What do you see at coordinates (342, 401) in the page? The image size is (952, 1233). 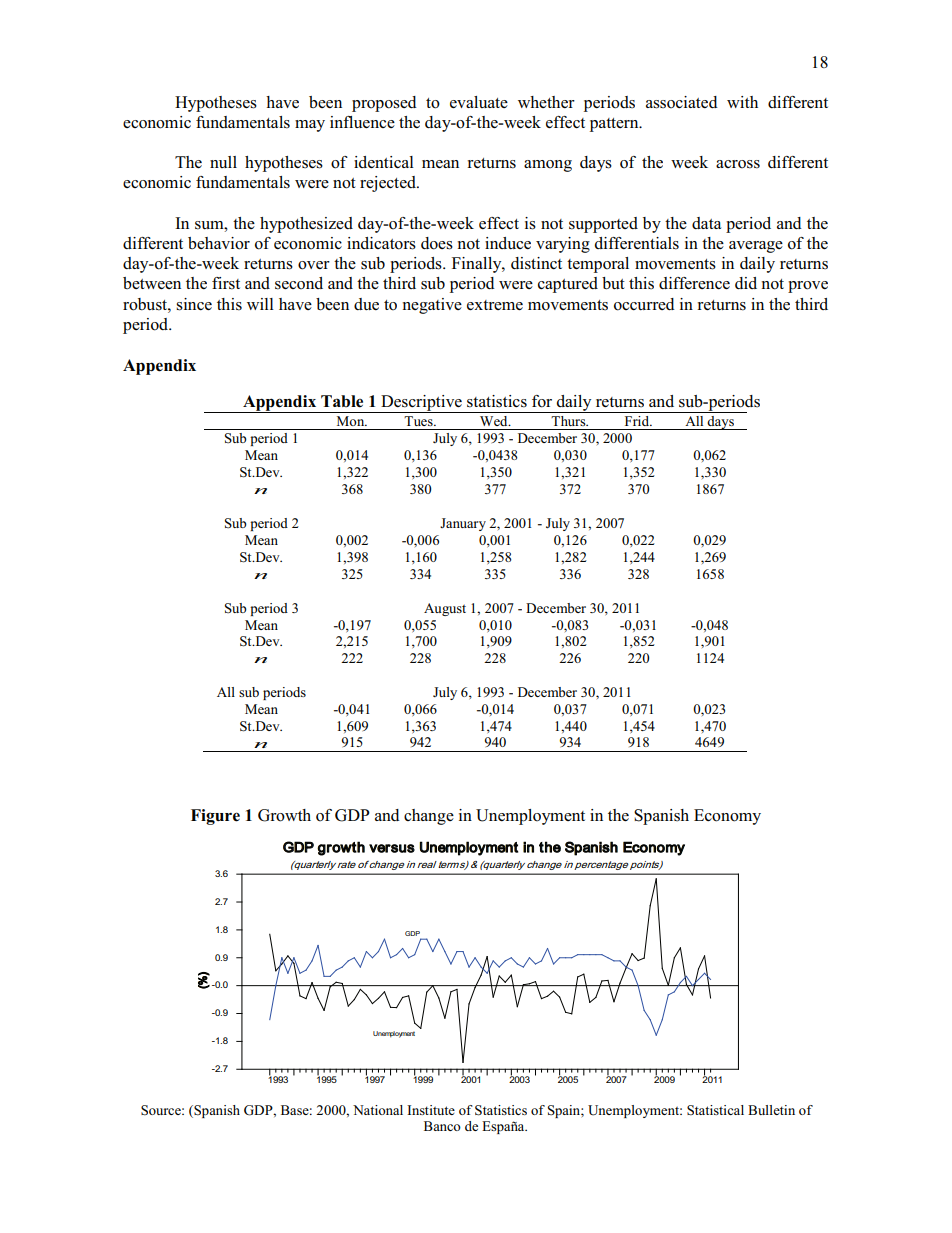 I see `Table` at bounding box center [342, 401].
